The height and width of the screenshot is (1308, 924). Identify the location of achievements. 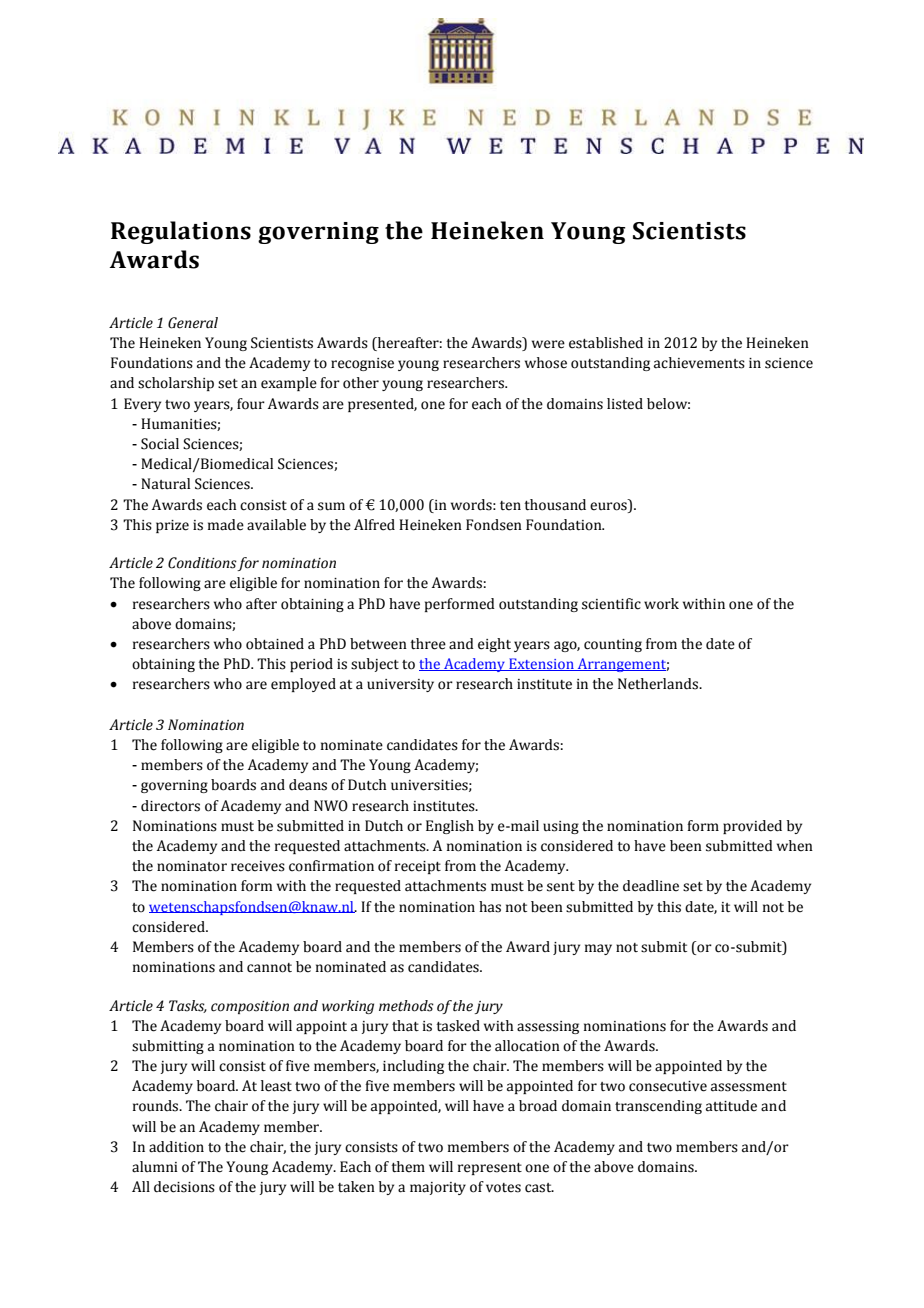
(699, 363).
